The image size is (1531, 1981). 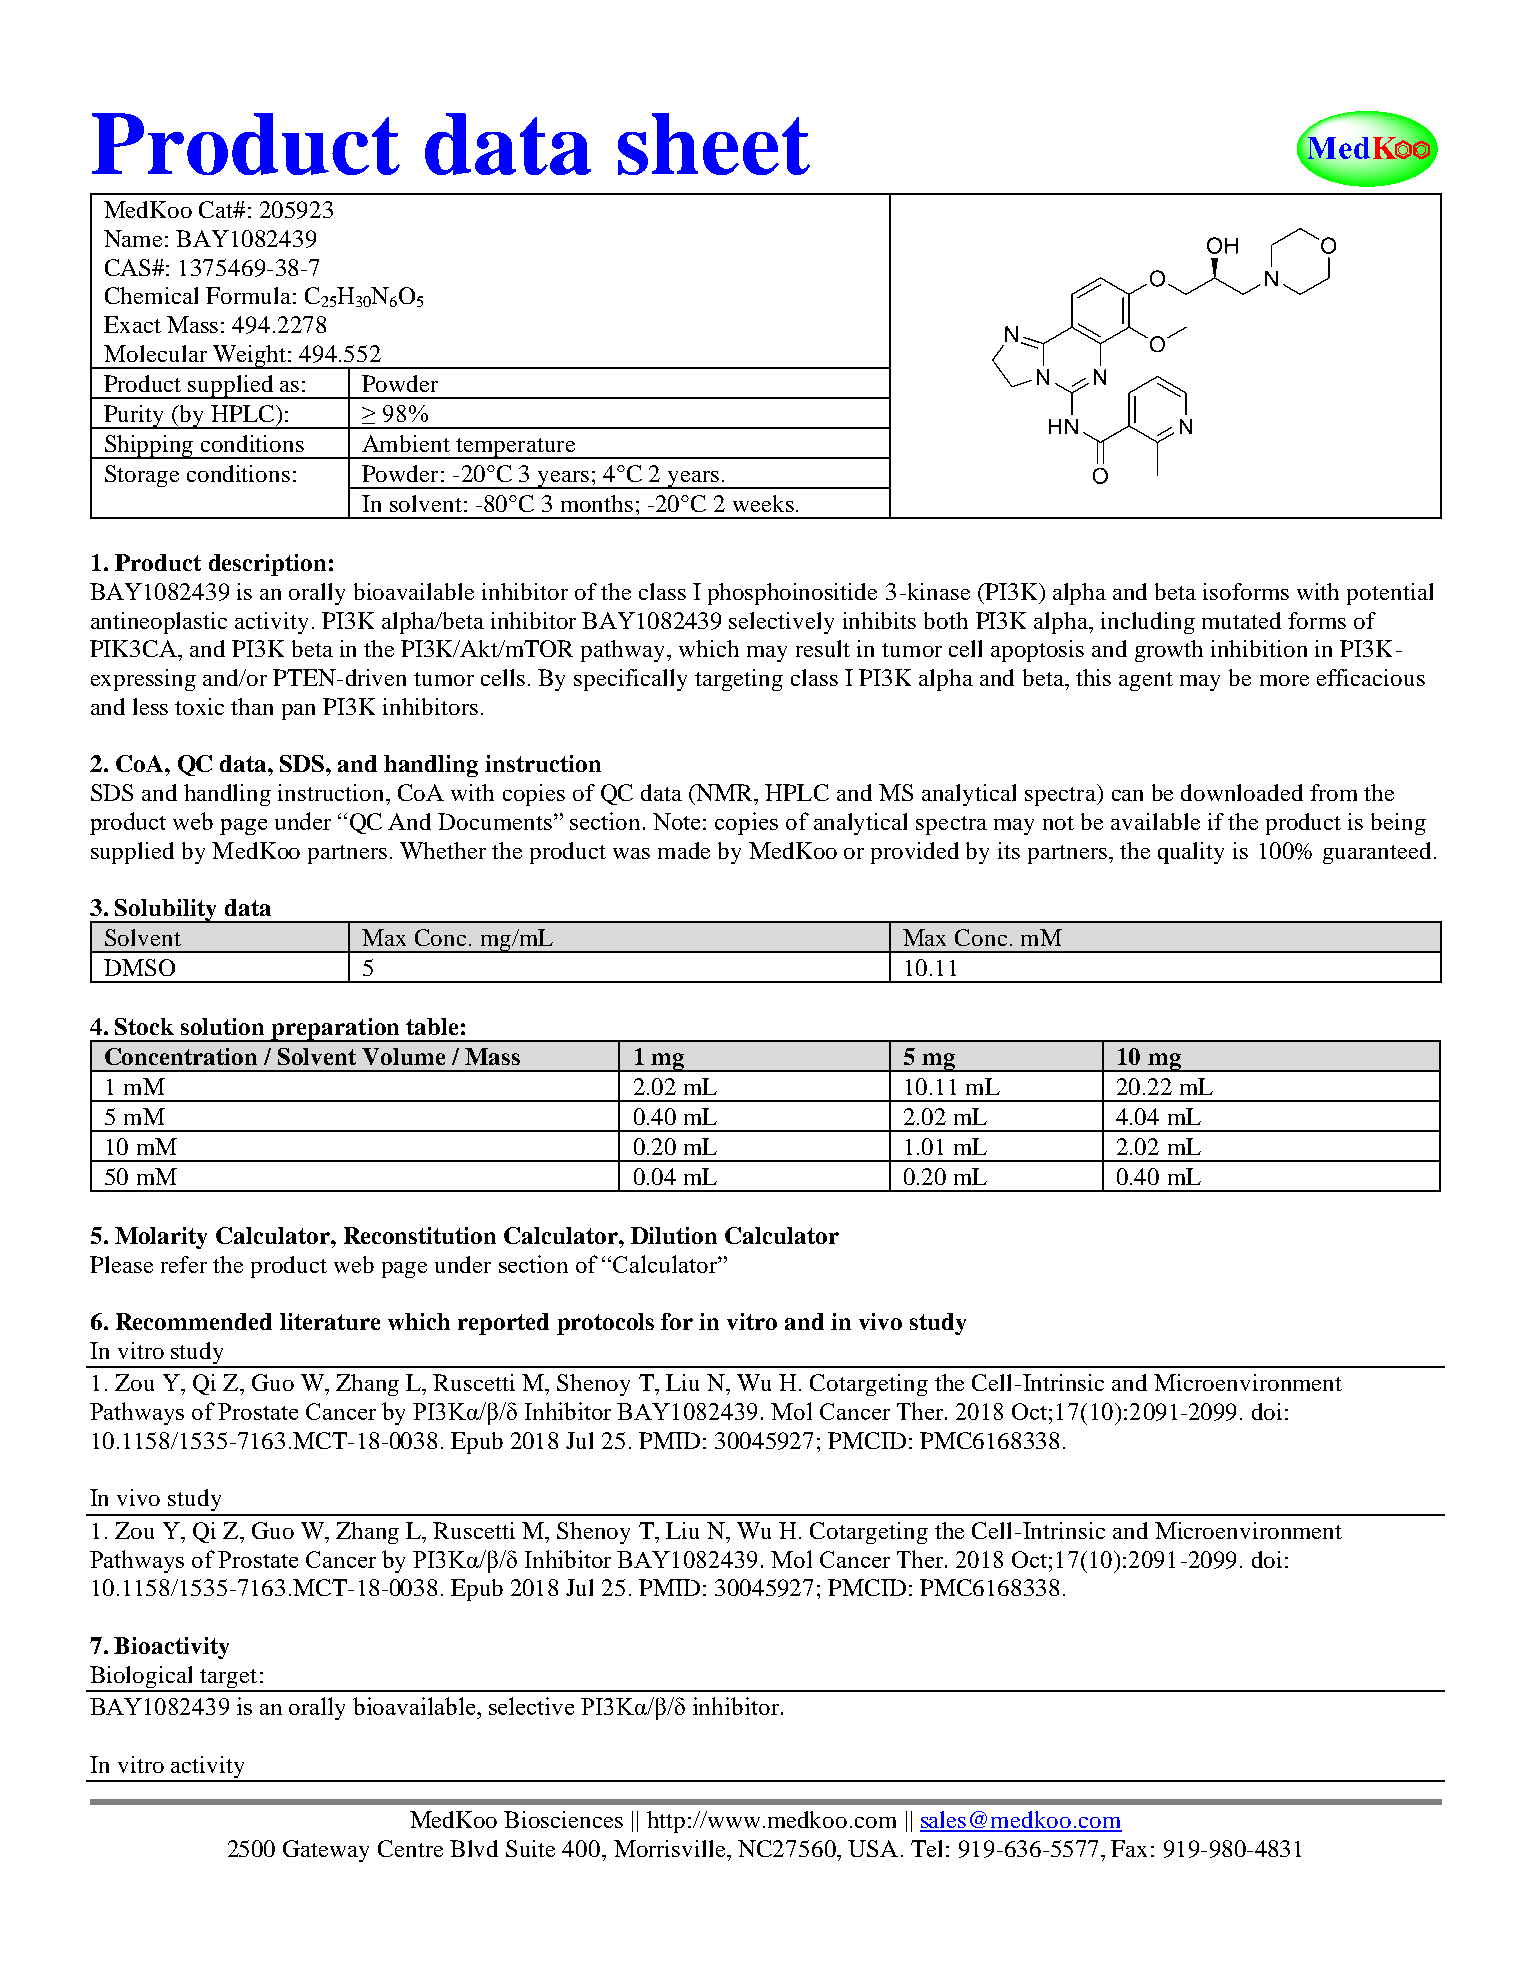 I want to click on made, so click(x=684, y=850).
